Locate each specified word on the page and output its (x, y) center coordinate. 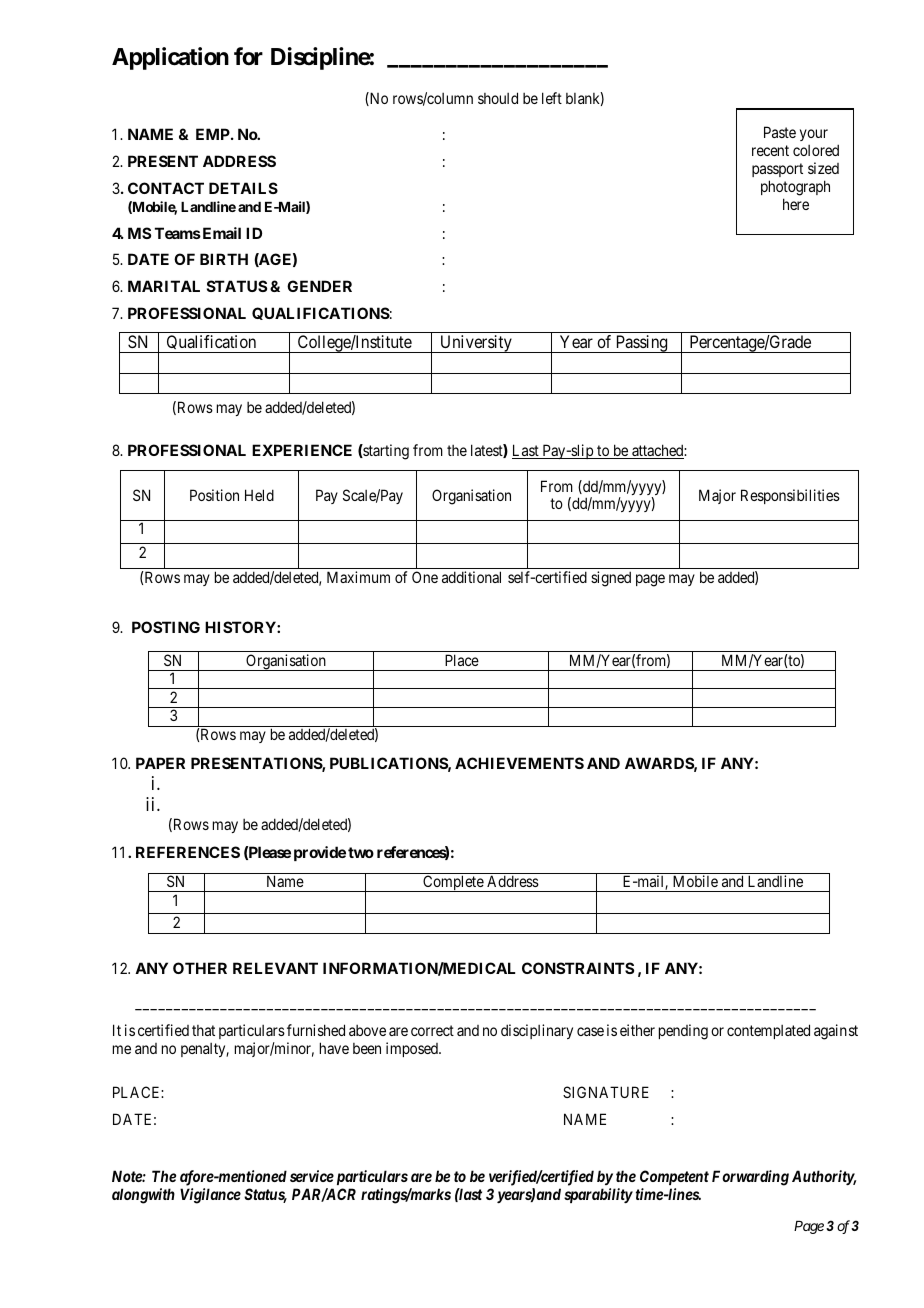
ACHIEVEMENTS (519, 763)
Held (259, 495)
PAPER (160, 763)
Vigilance (210, 1196)
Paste (780, 132)
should (498, 98)
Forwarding (750, 1178)
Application (170, 58)
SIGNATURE (606, 1092)
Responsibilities (790, 496)
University (476, 344)
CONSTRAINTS (578, 968)
